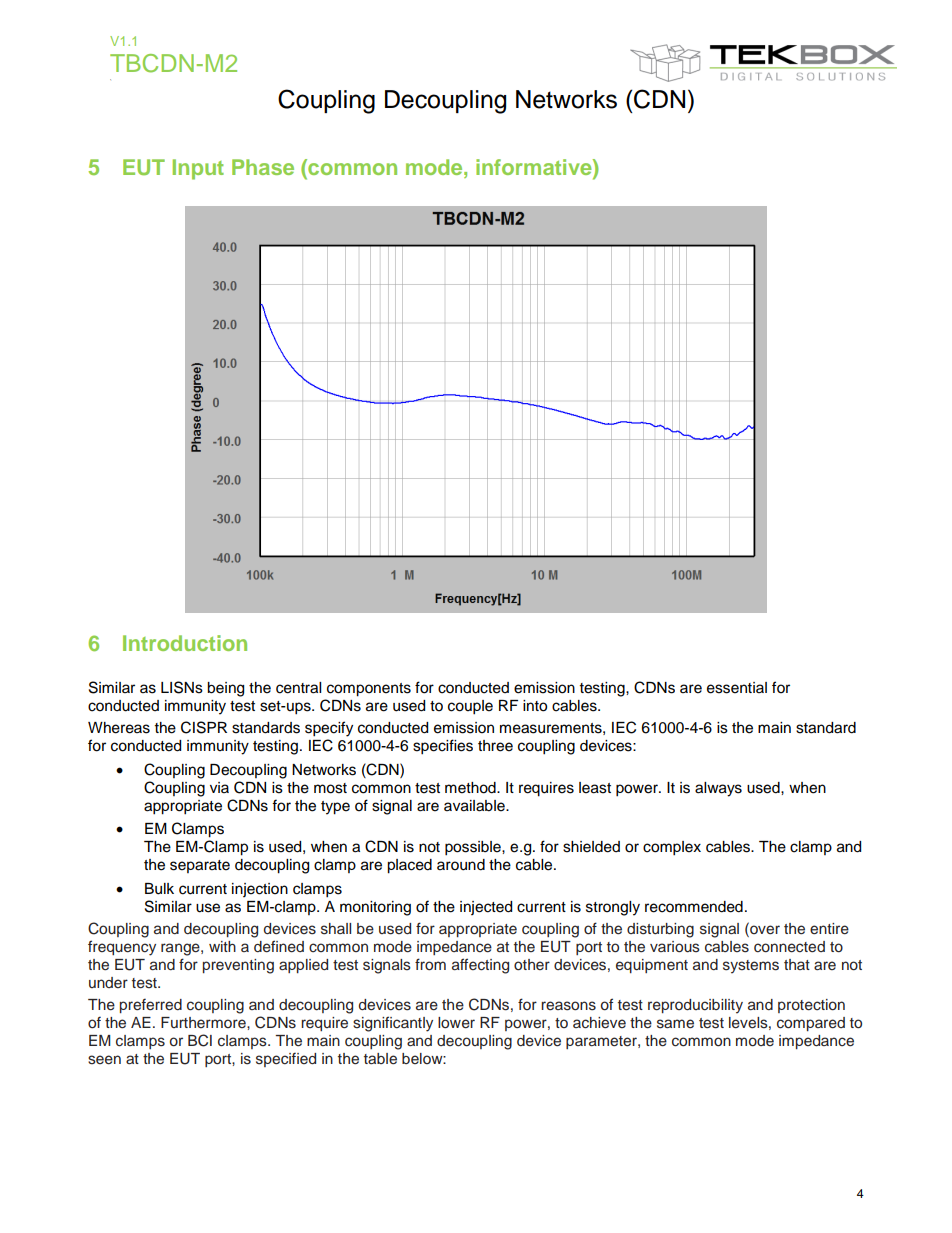 Image resolution: width=952 pixels, height=1233 pixels. What do you see at coordinates (198, 169) in the screenshot?
I see `Input` at bounding box center [198, 169].
